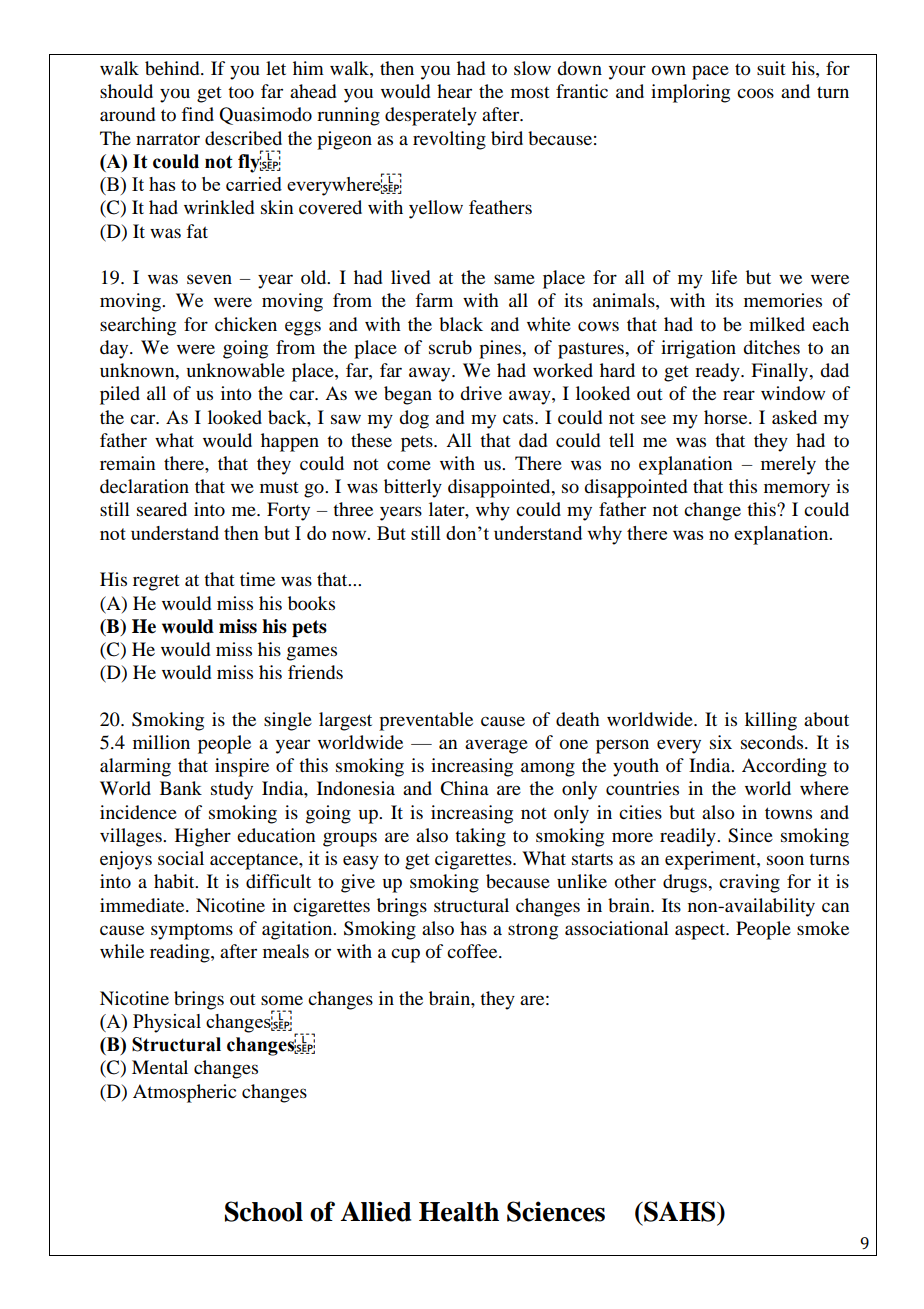 This screenshot has width=924, height=1309. I want to click on Higher, so click(203, 837).
